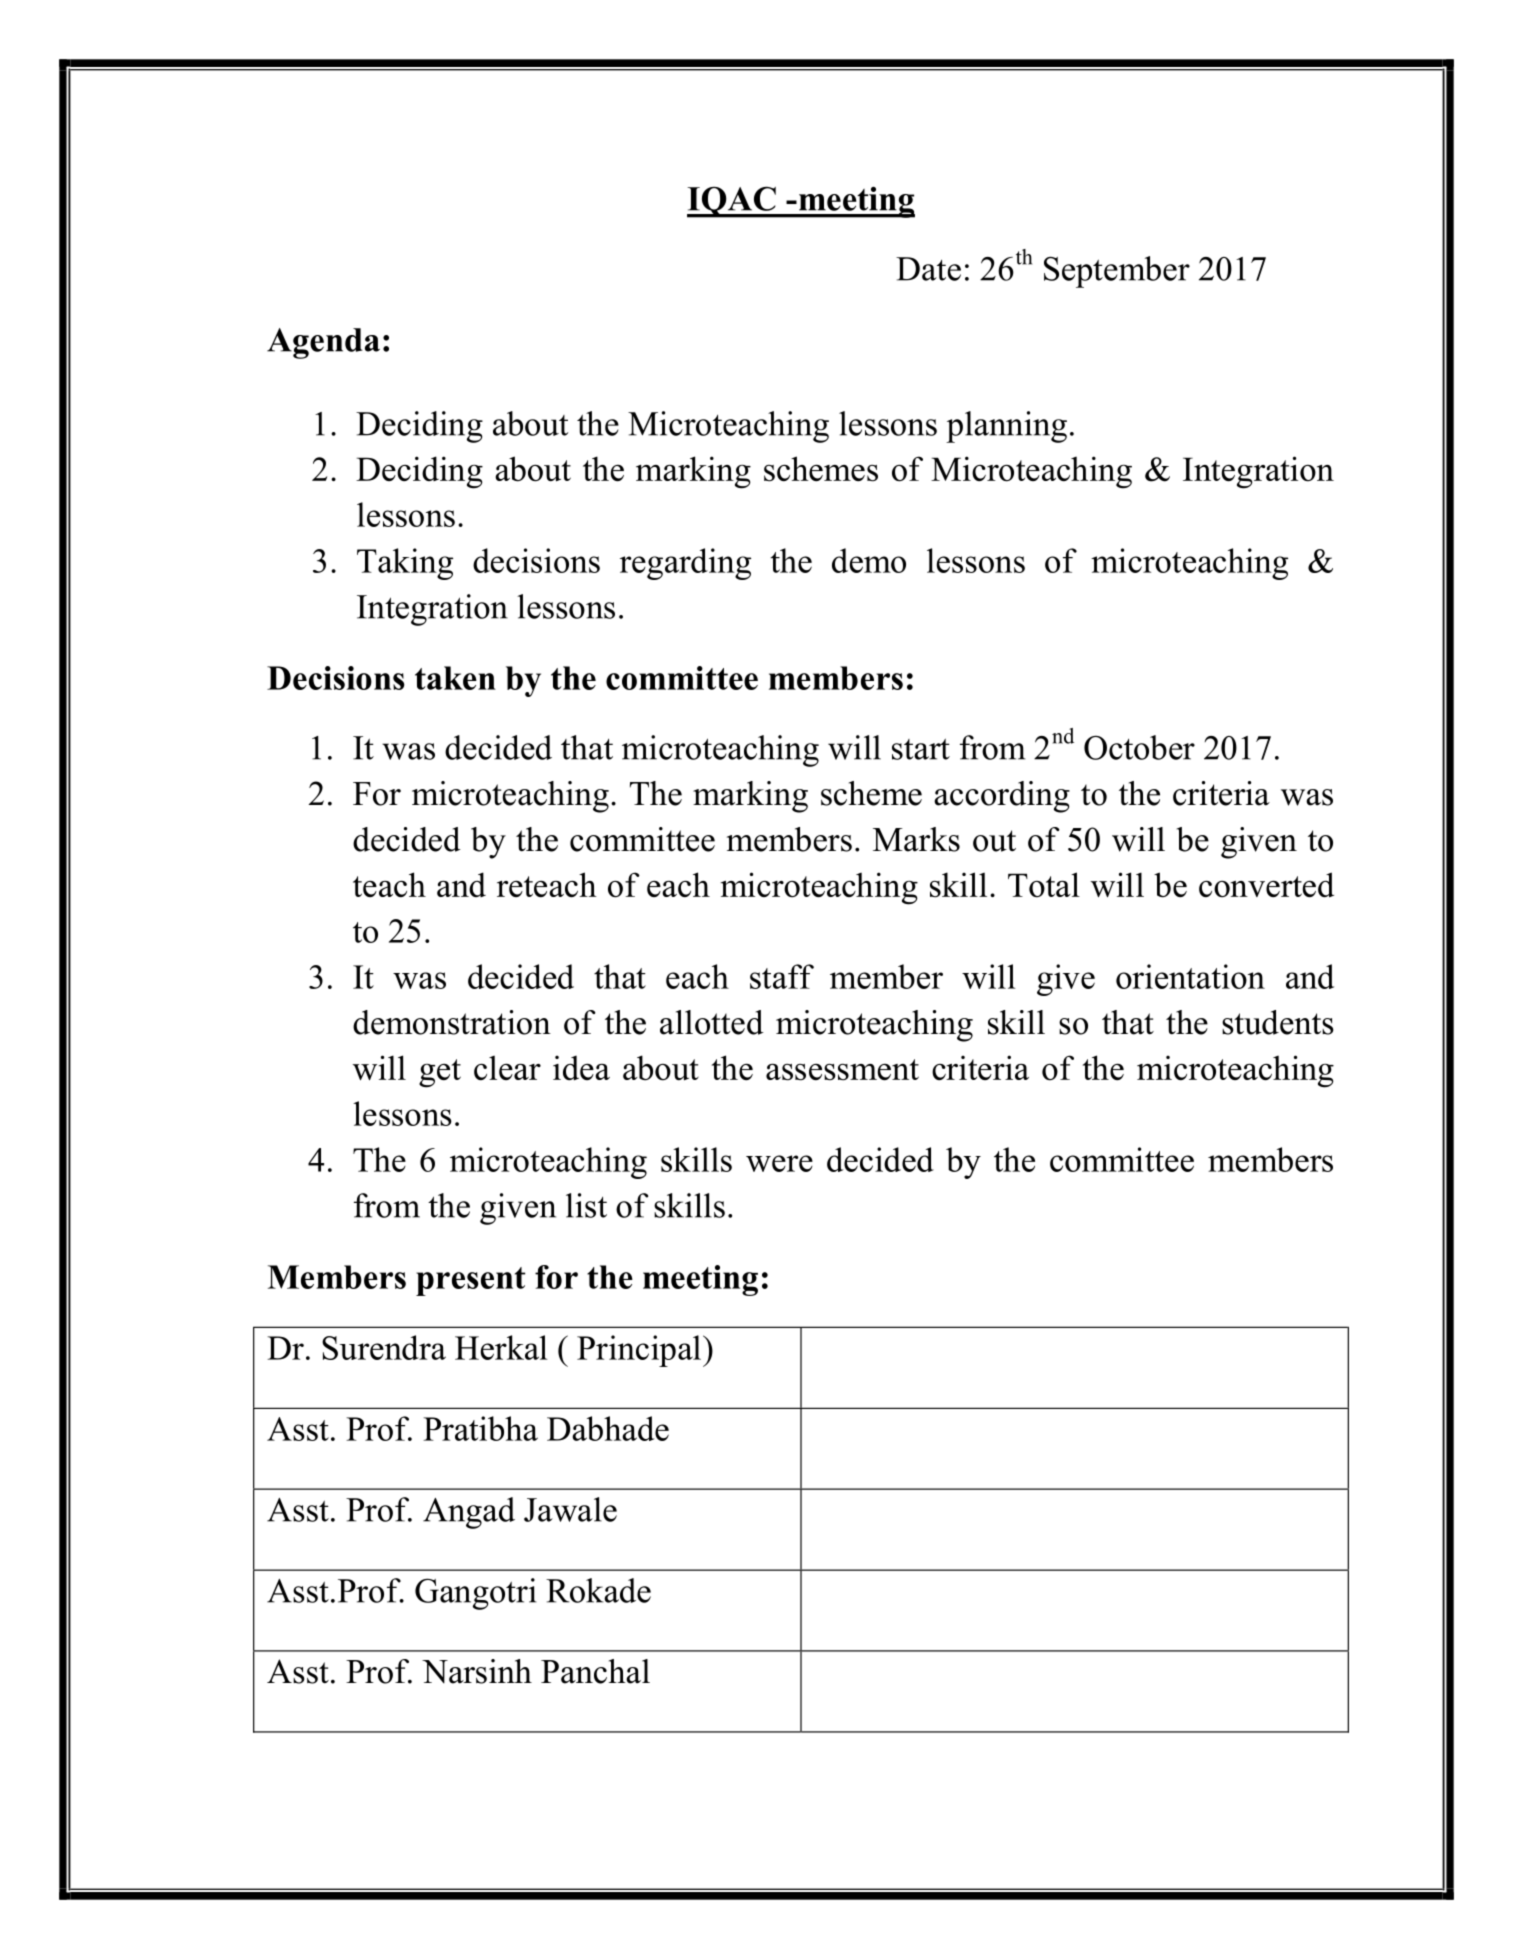  What do you see at coordinates (455, 678) in the screenshot?
I see `taken` at bounding box center [455, 678].
